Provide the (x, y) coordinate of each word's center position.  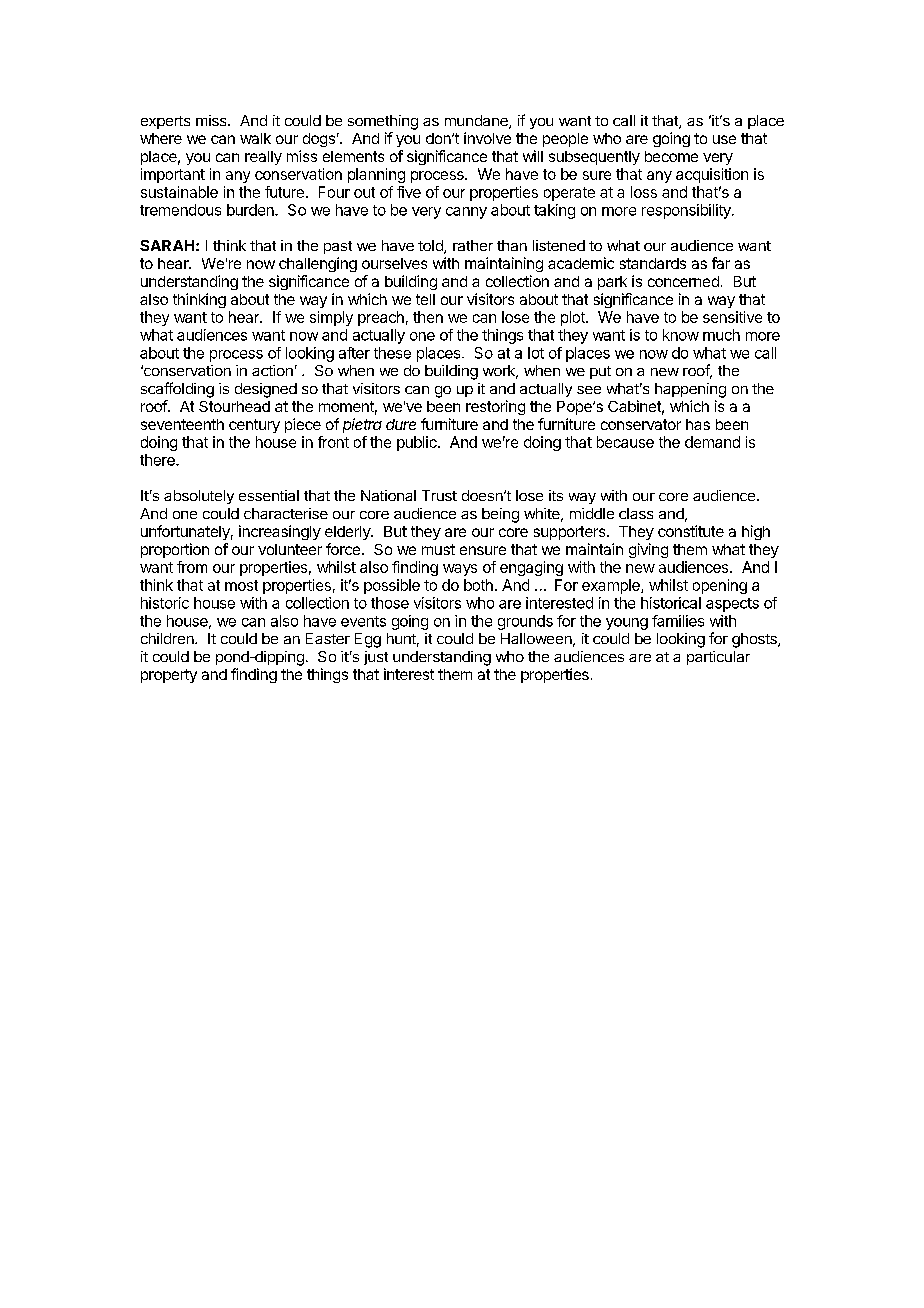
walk (255, 138)
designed (266, 390)
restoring (495, 407)
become (671, 156)
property (169, 676)
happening (690, 390)
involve (487, 138)
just (376, 658)
